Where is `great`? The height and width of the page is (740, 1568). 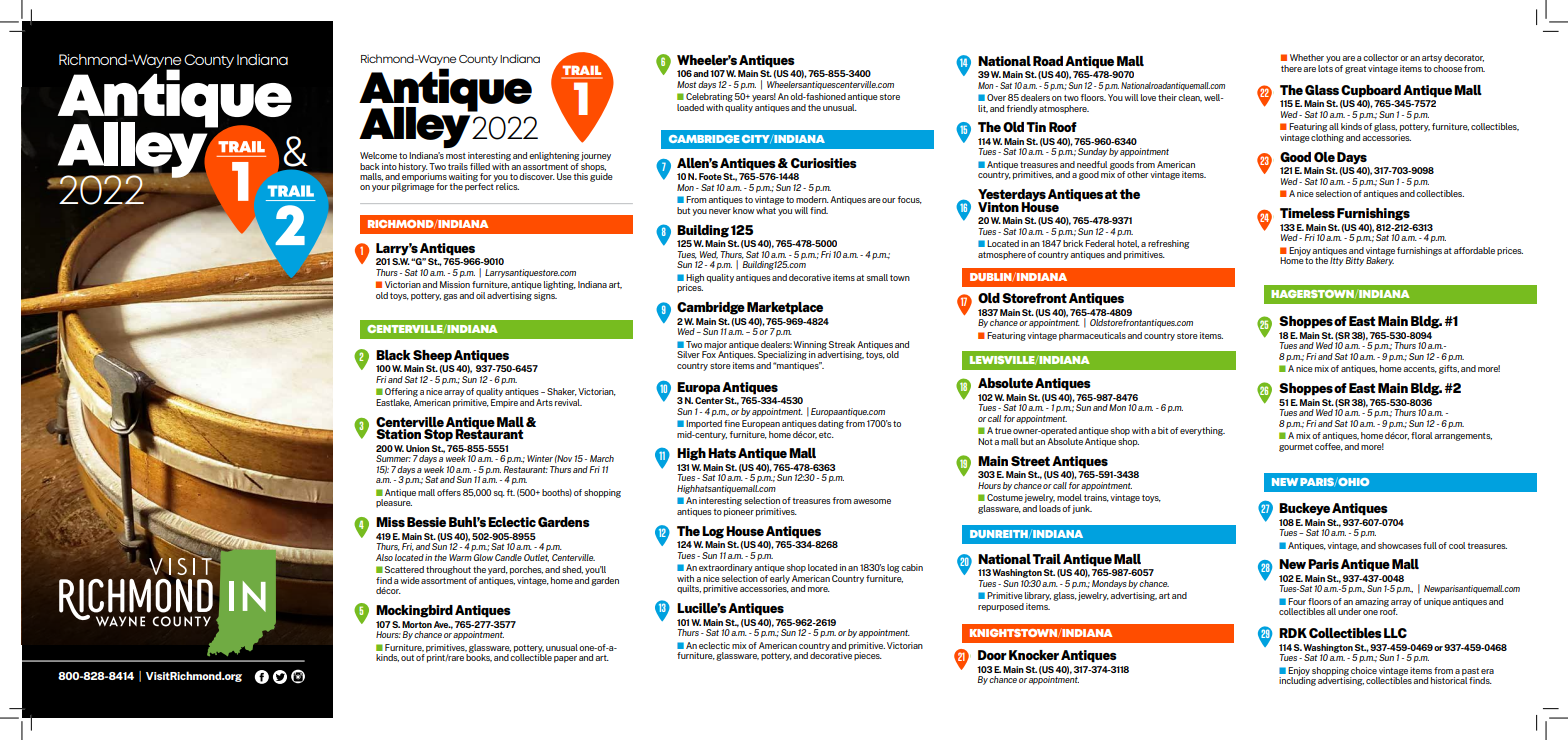 great is located at coordinates (1355, 70).
